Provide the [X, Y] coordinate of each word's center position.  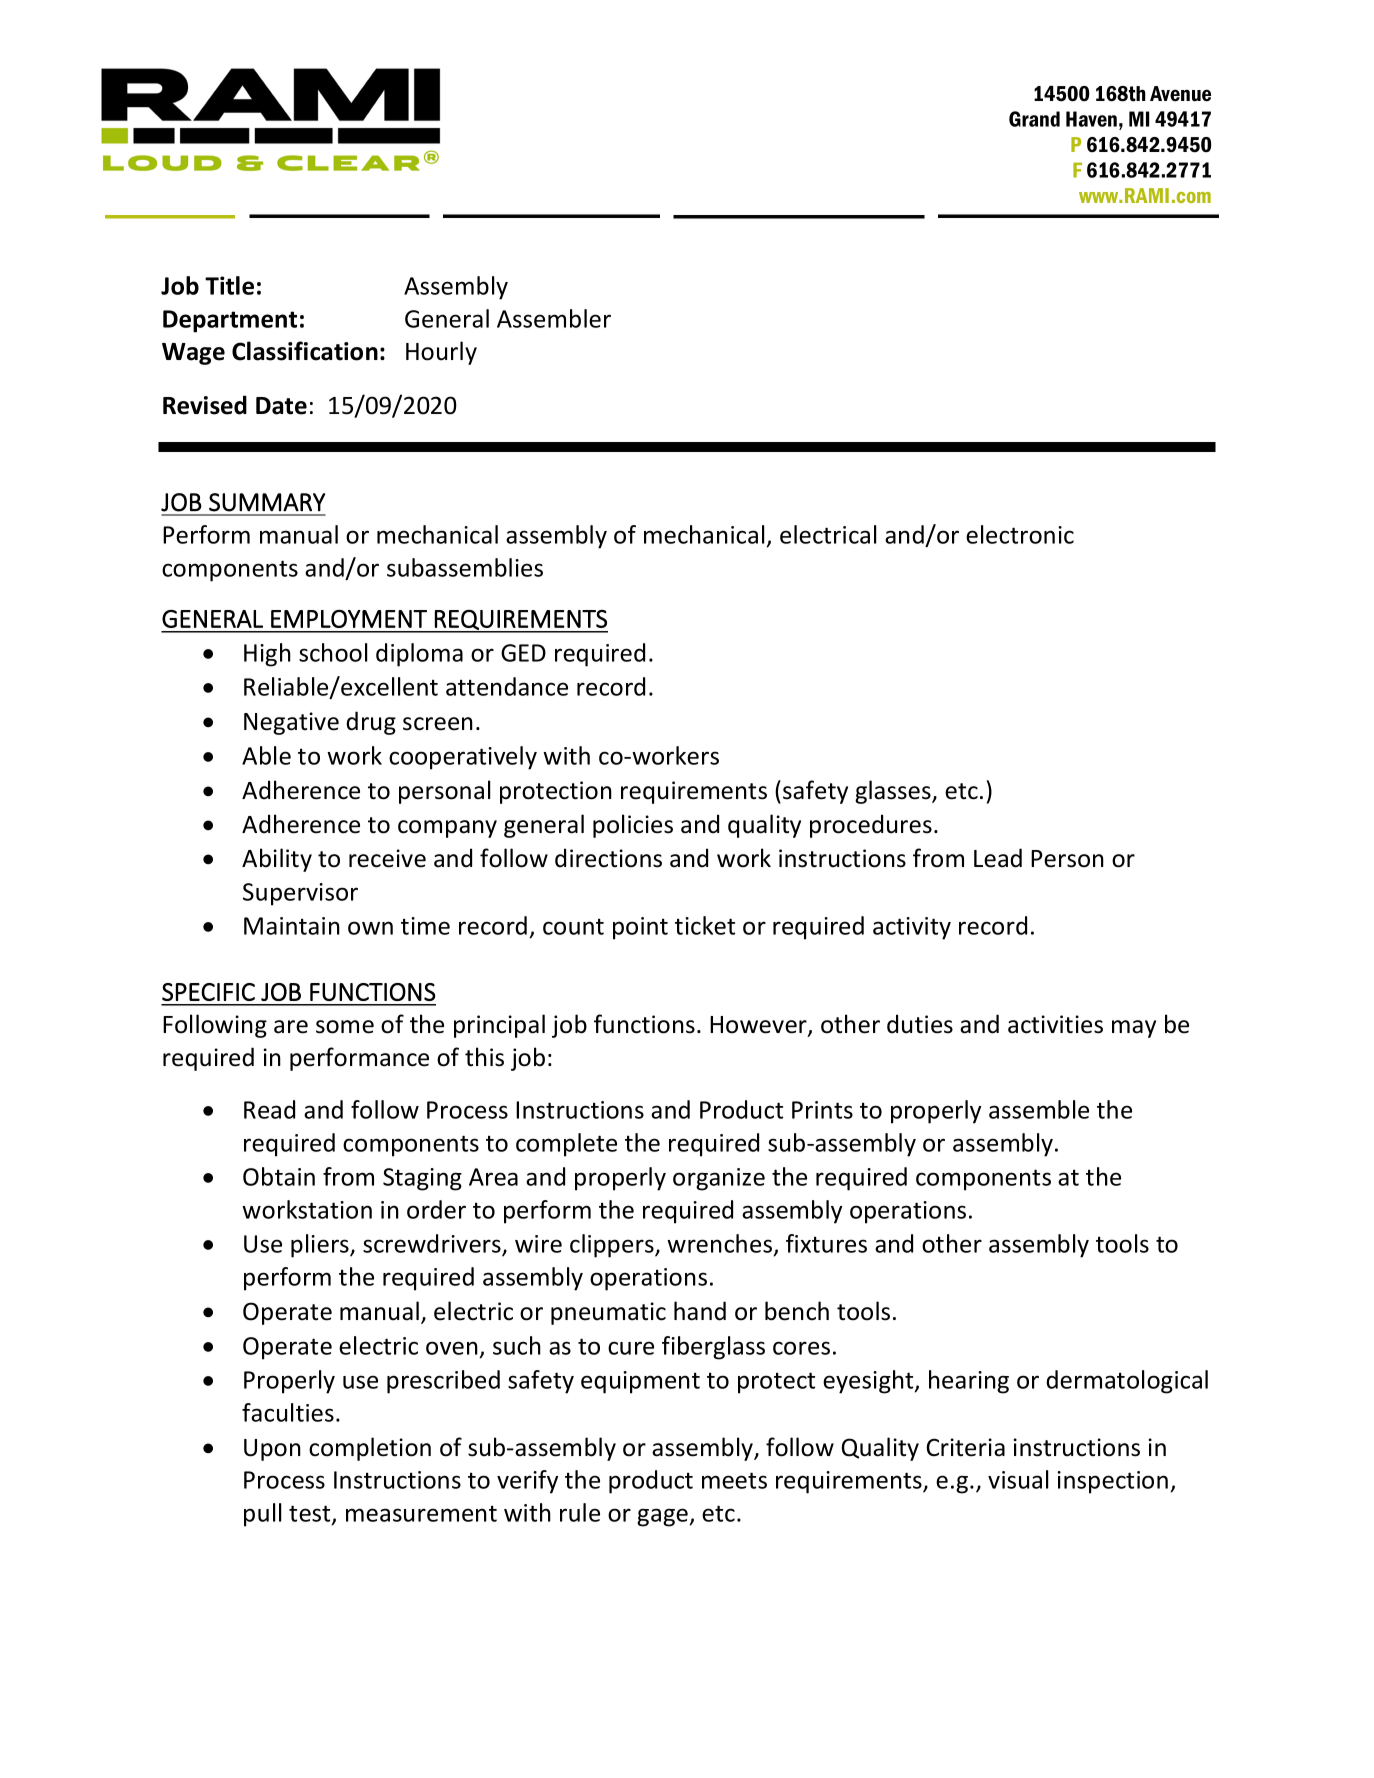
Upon [272, 1450]
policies [633, 826]
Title [229, 285]
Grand [1034, 119]
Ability [277, 860]
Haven [1091, 119]
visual [1018, 1479]
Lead [998, 858]
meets [734, 1480]
